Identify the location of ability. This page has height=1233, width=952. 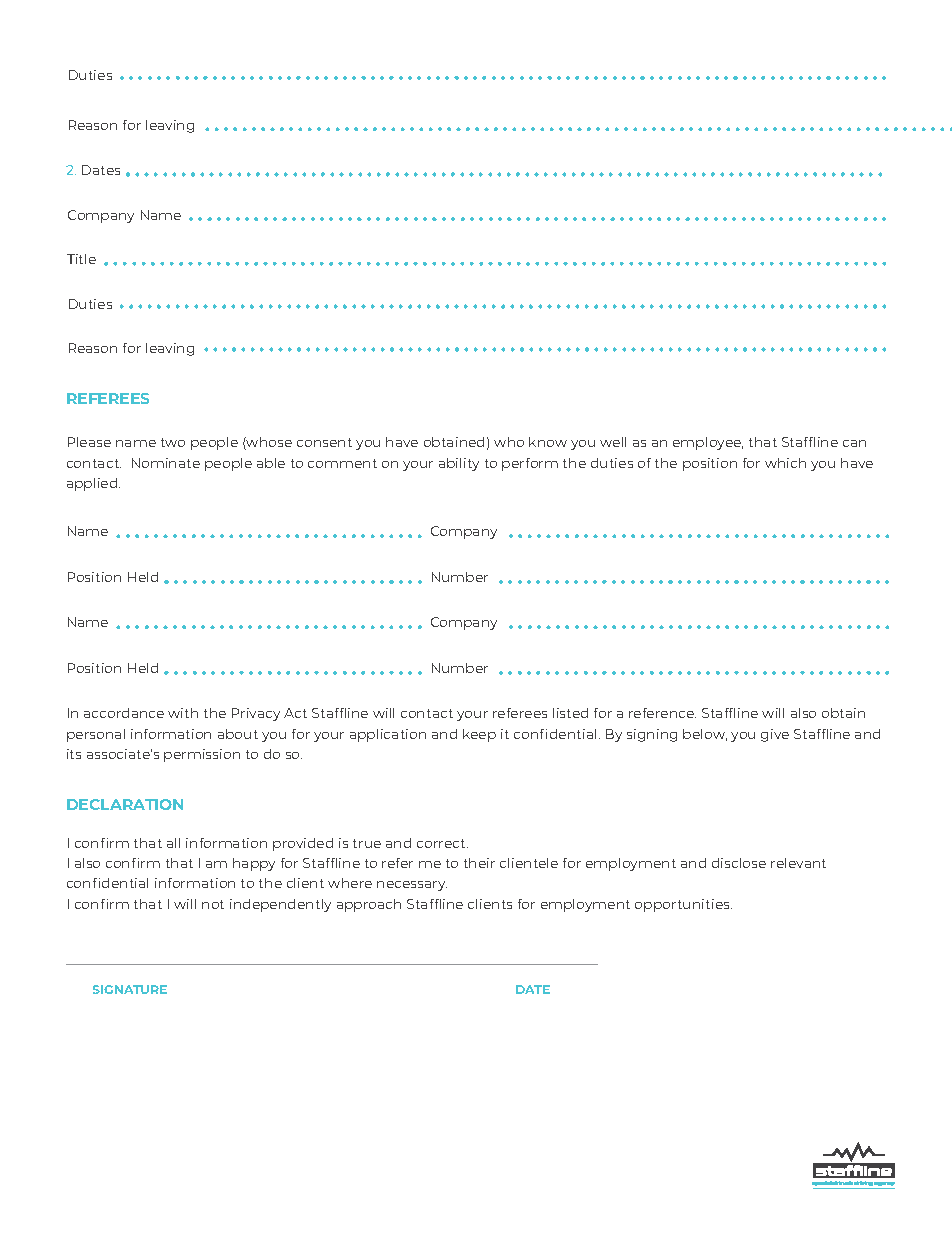
(459, 464).
